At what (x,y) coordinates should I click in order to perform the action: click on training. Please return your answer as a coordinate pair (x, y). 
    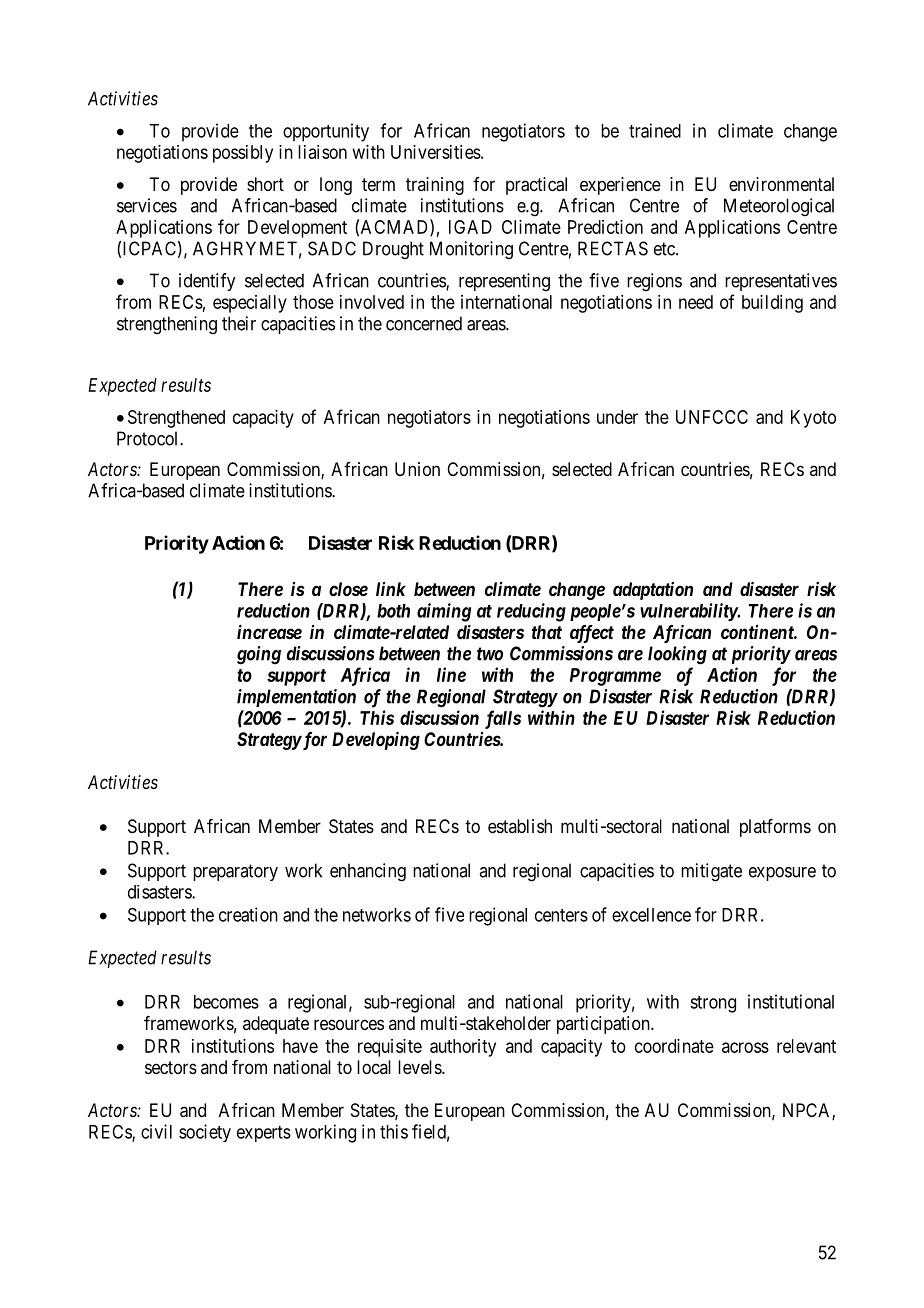
    Looking at the image, I should click on (435, 186).
